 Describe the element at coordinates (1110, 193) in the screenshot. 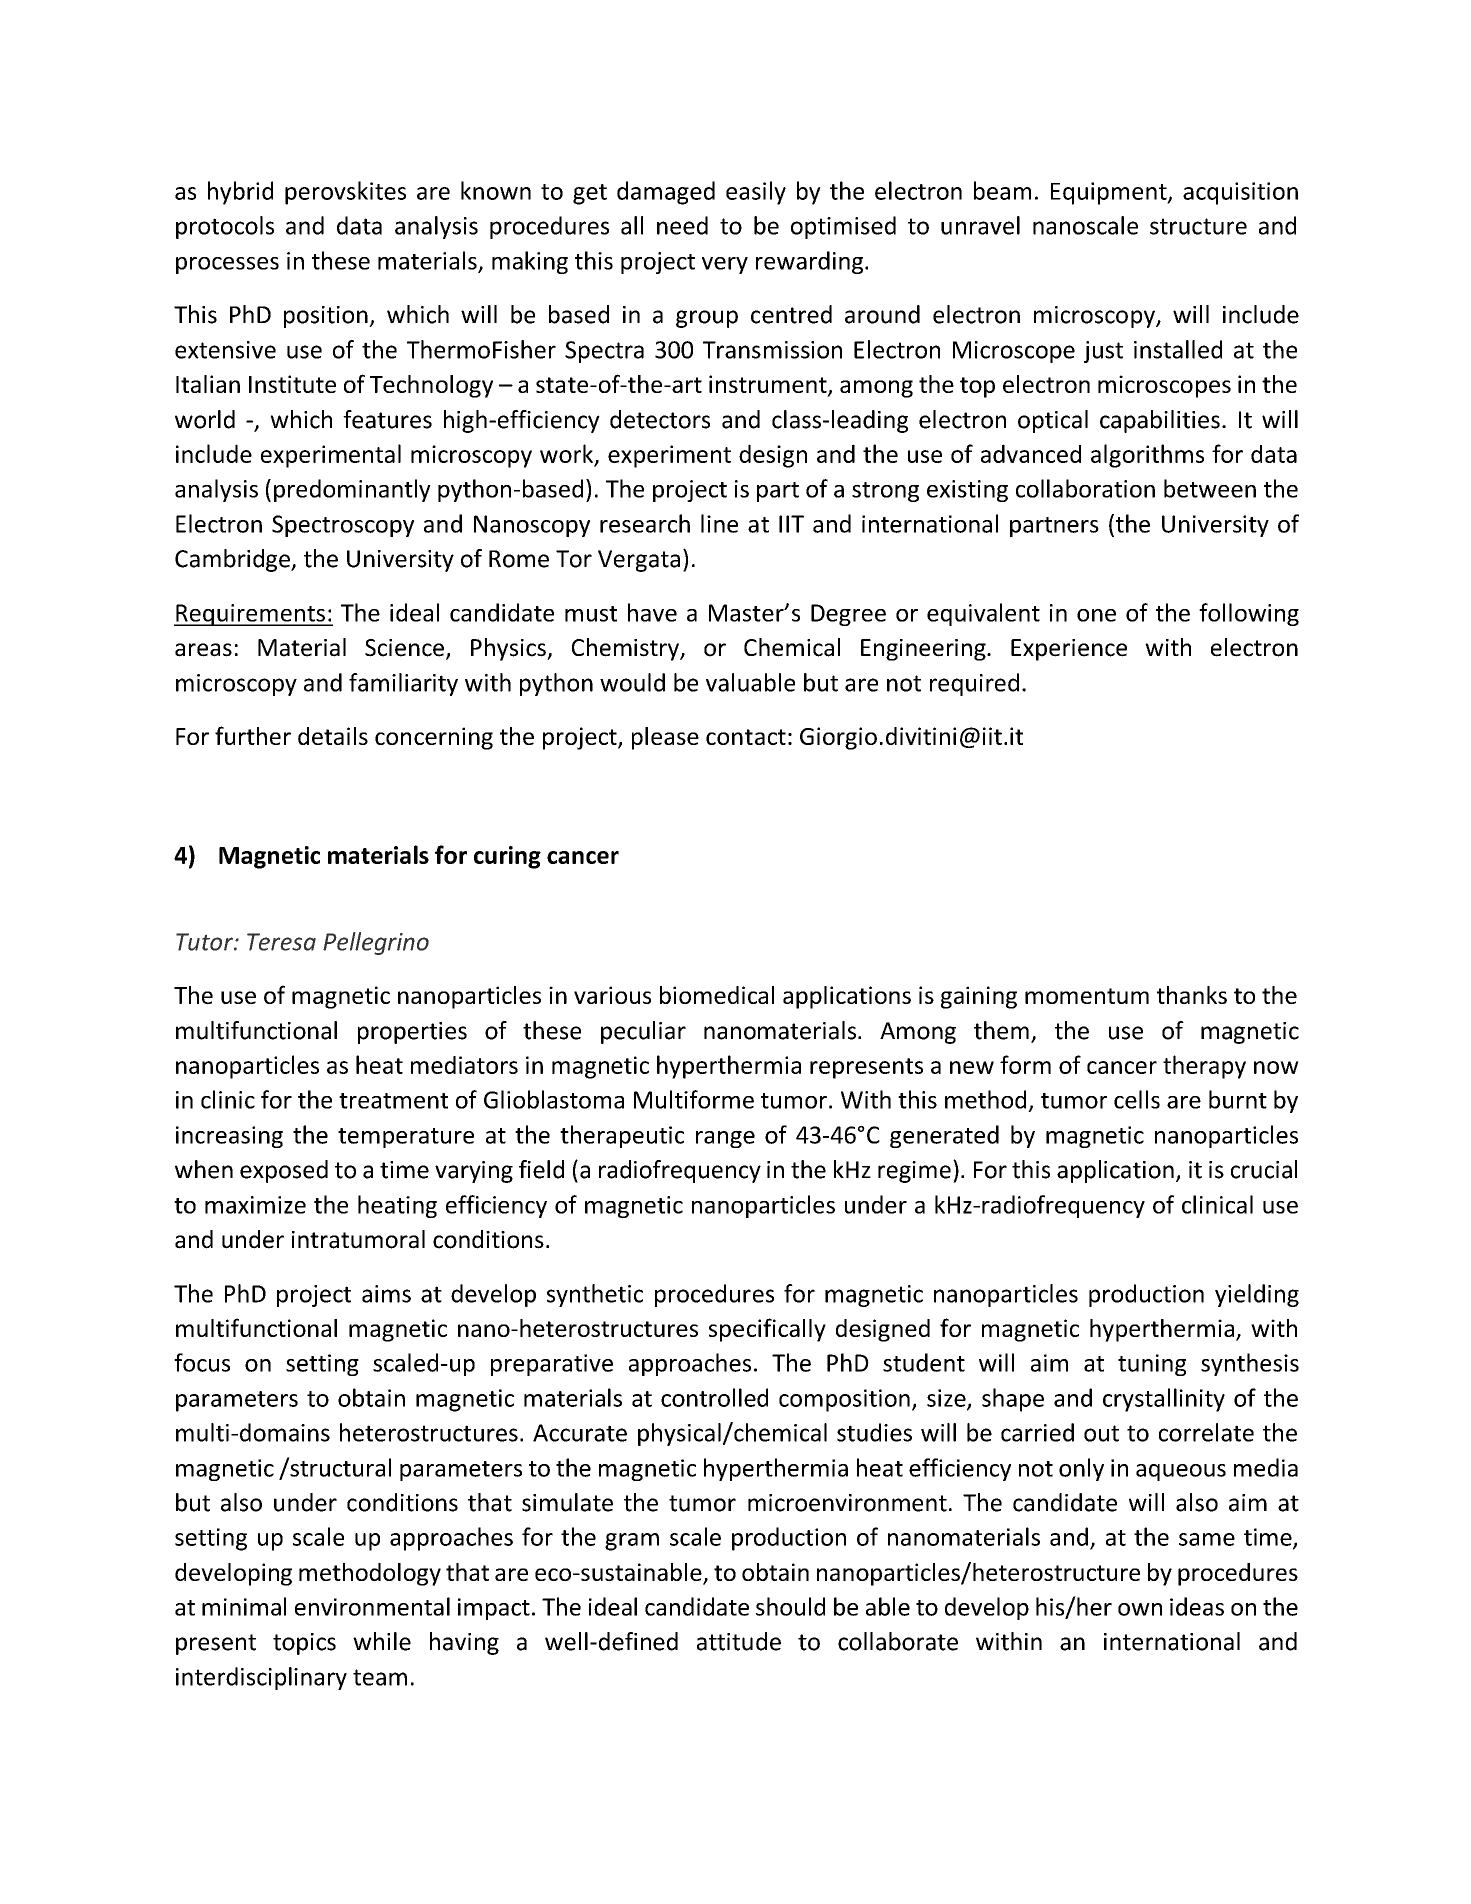

I see `Equipment` at that location.
